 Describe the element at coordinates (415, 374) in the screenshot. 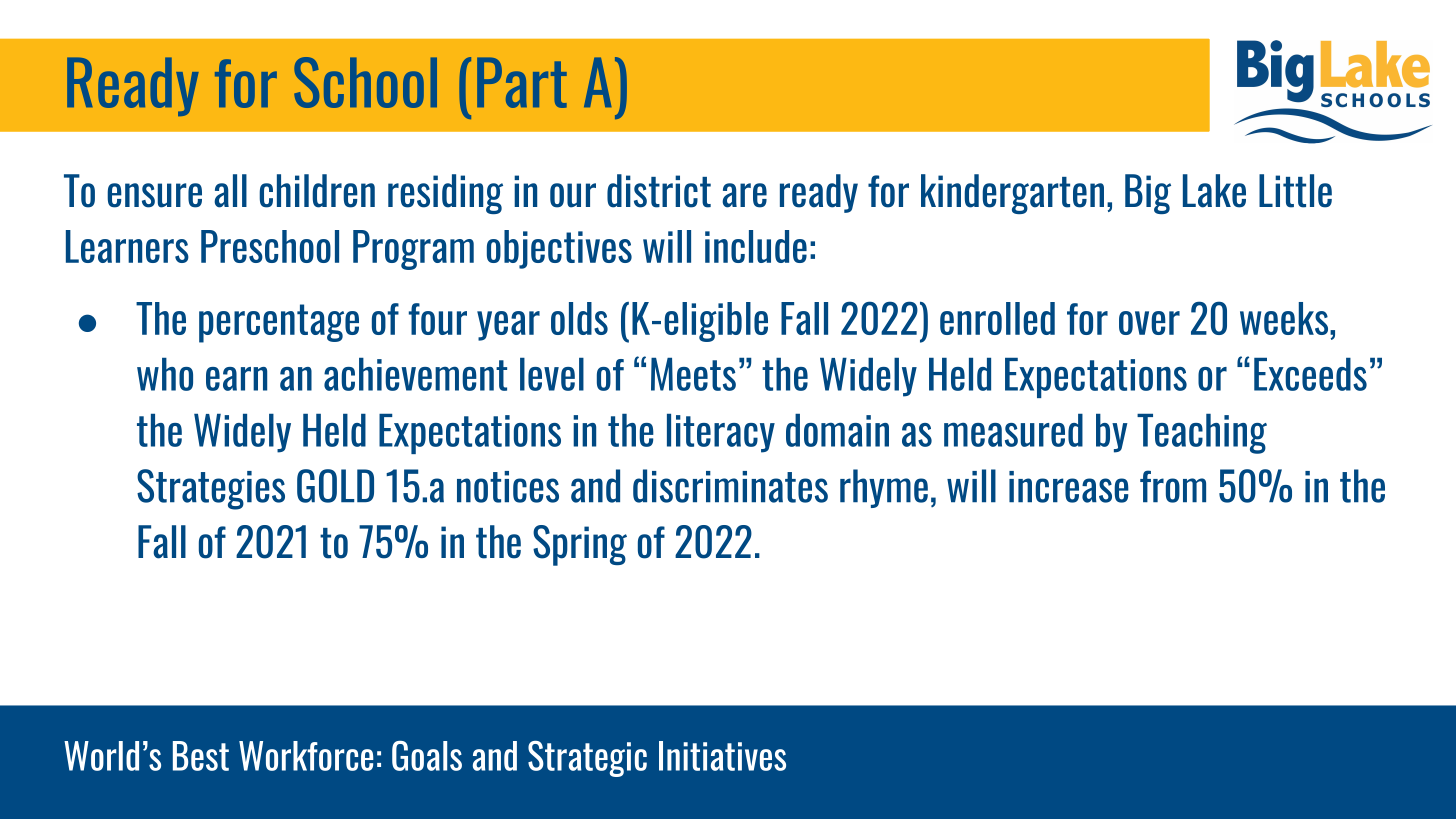

I see `achievement` at that location.
